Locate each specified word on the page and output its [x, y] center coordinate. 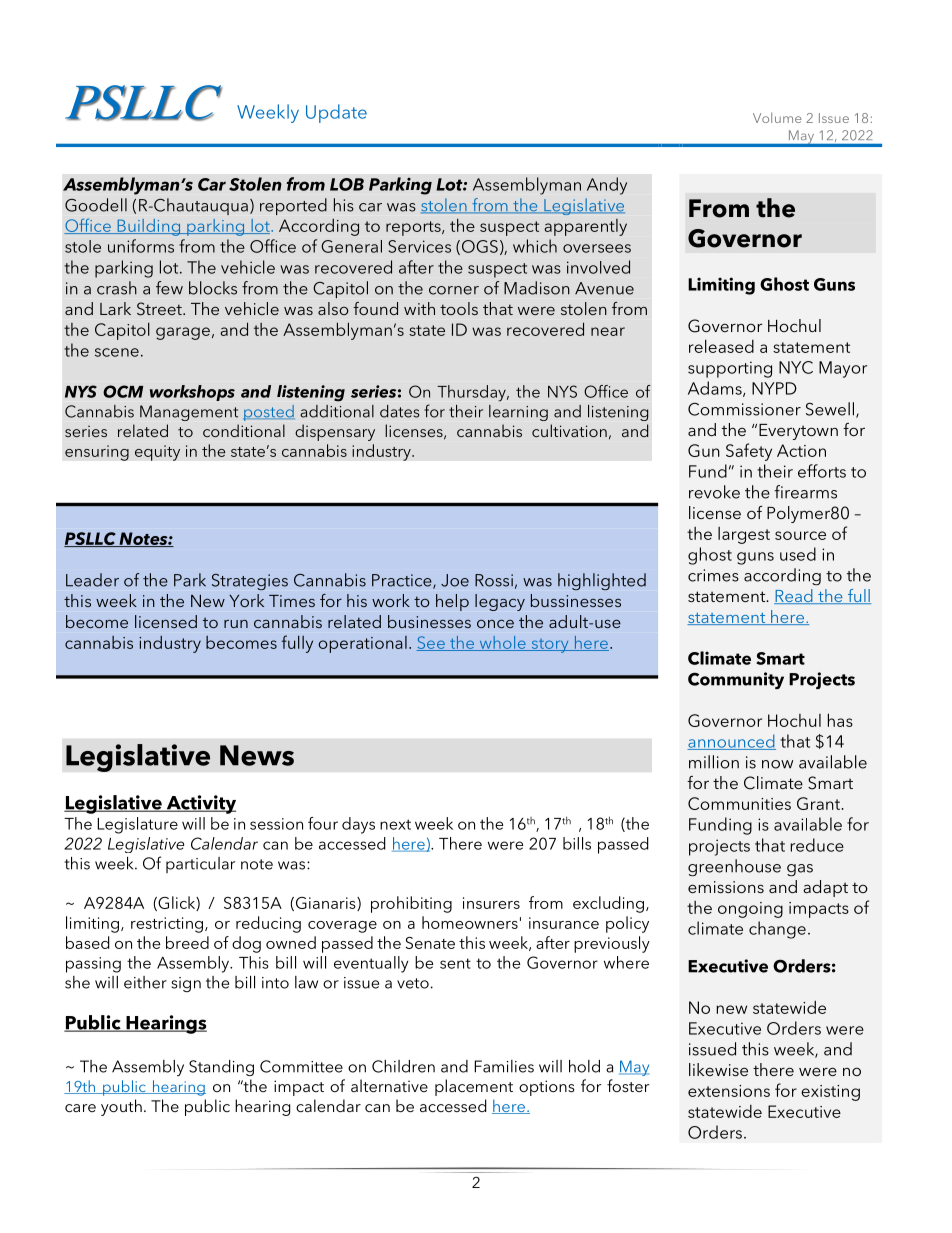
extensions [729, 1091]
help [452, 602]
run [236, 624]
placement [474, 1087]
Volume [777, 117]
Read [794, 596]
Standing [221, 1068]
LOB [347, 184]
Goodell [96, 205]
